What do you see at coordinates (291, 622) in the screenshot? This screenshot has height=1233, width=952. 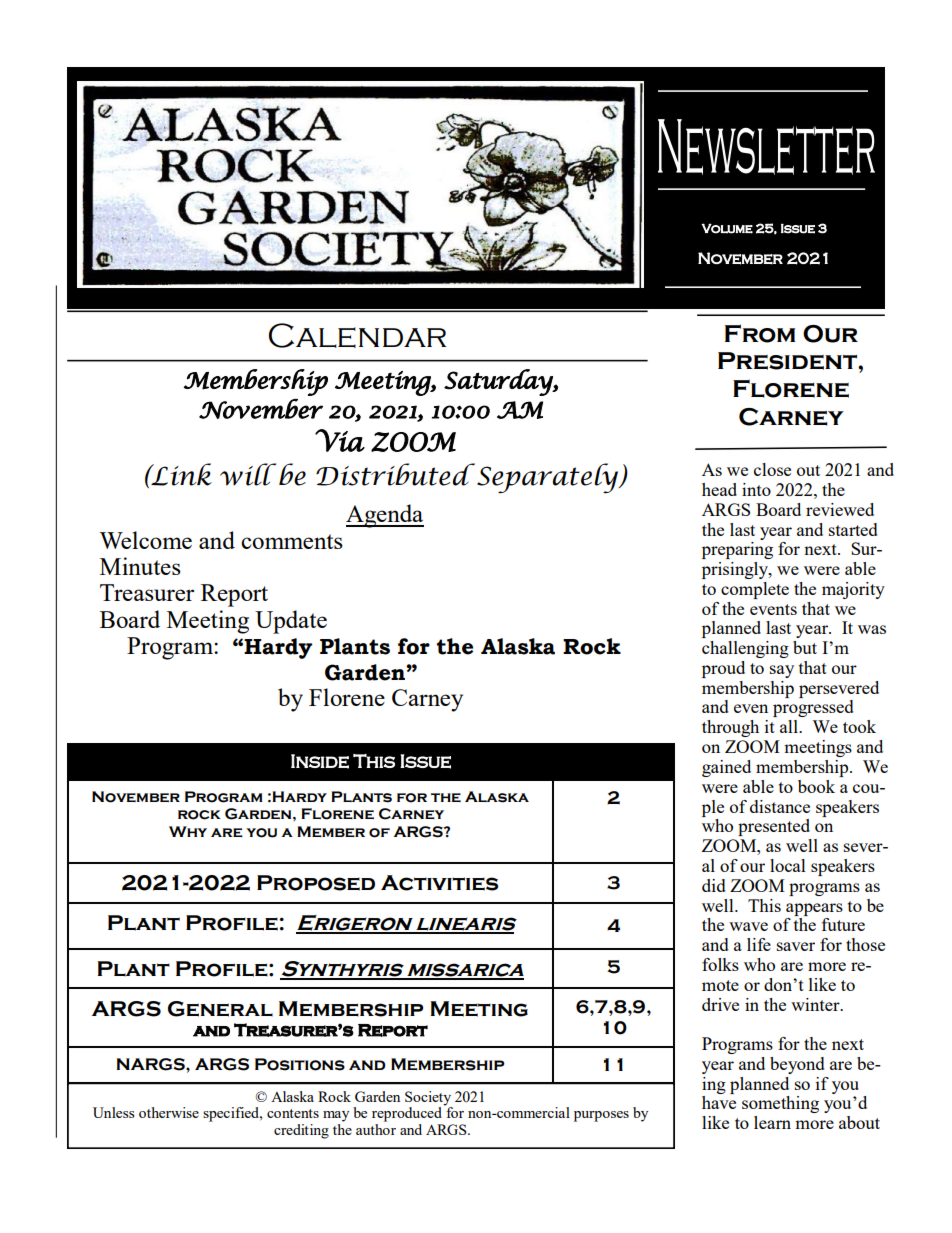 I see `Update` at bounding box center [291, 622].
